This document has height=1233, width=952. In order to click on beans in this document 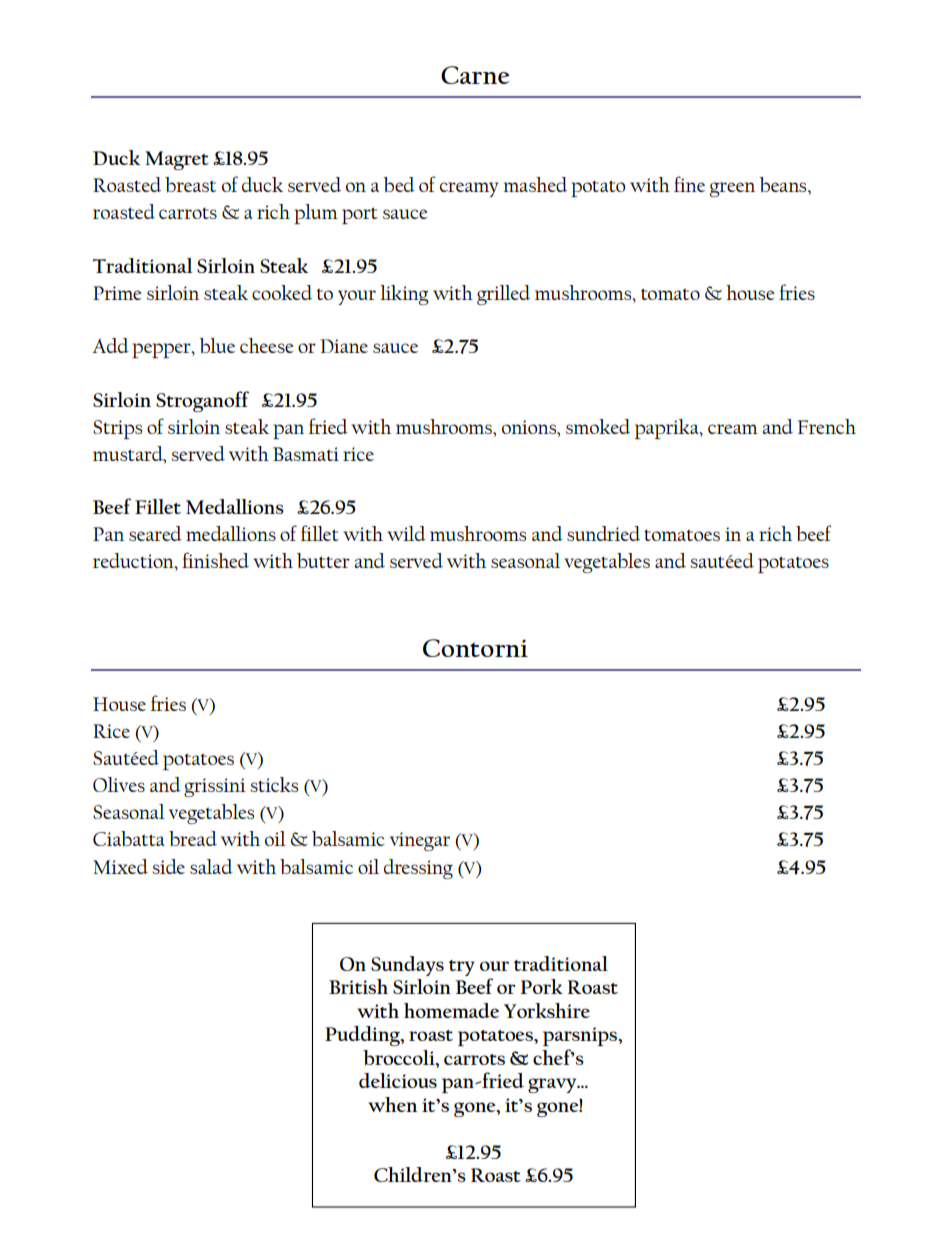, I will do `click(784, 185)`.
